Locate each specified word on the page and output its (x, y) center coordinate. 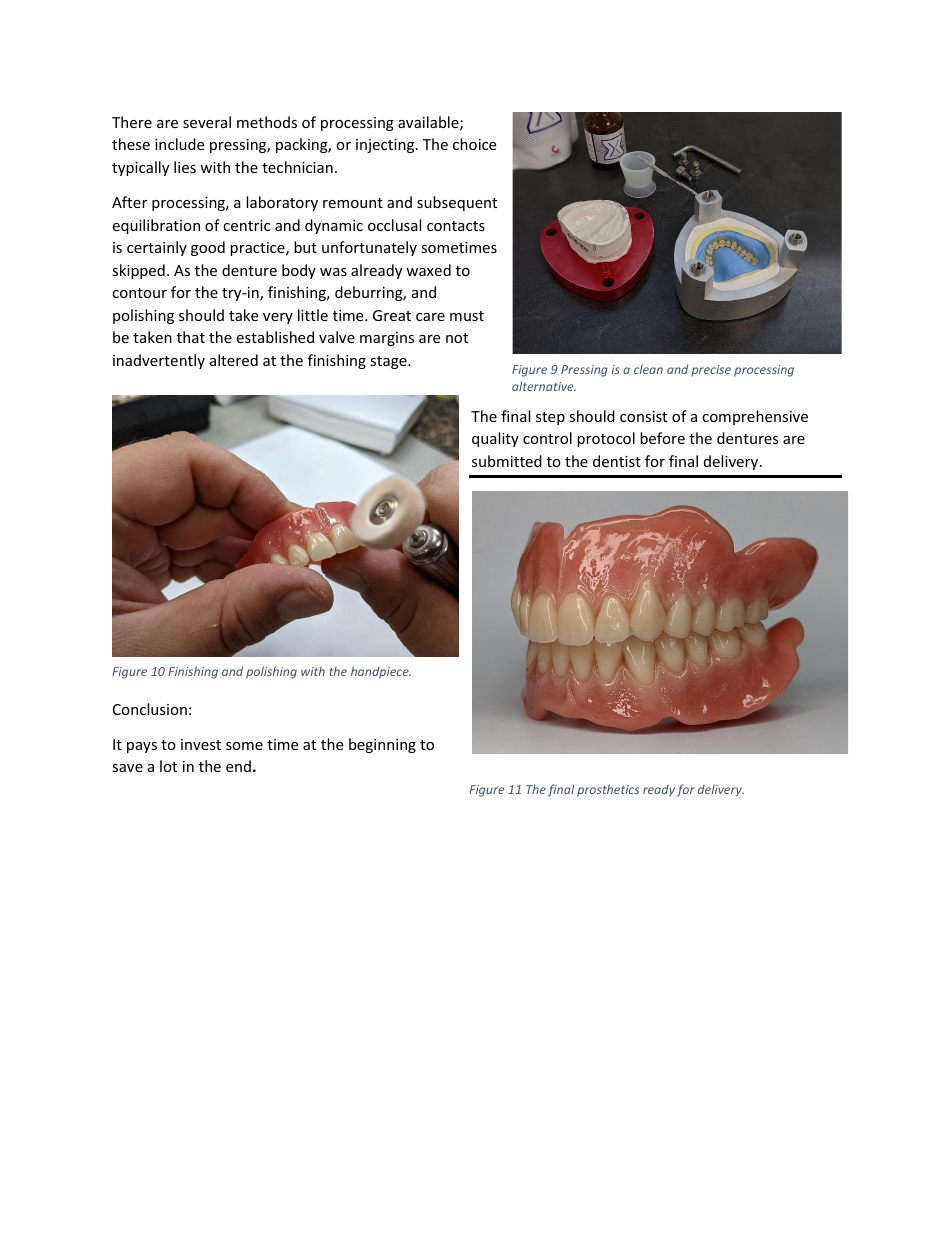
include (179, 144)
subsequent (457, 203)
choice (474, 144)
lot (168, 766)
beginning (382, 745)
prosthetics (608, 790)
